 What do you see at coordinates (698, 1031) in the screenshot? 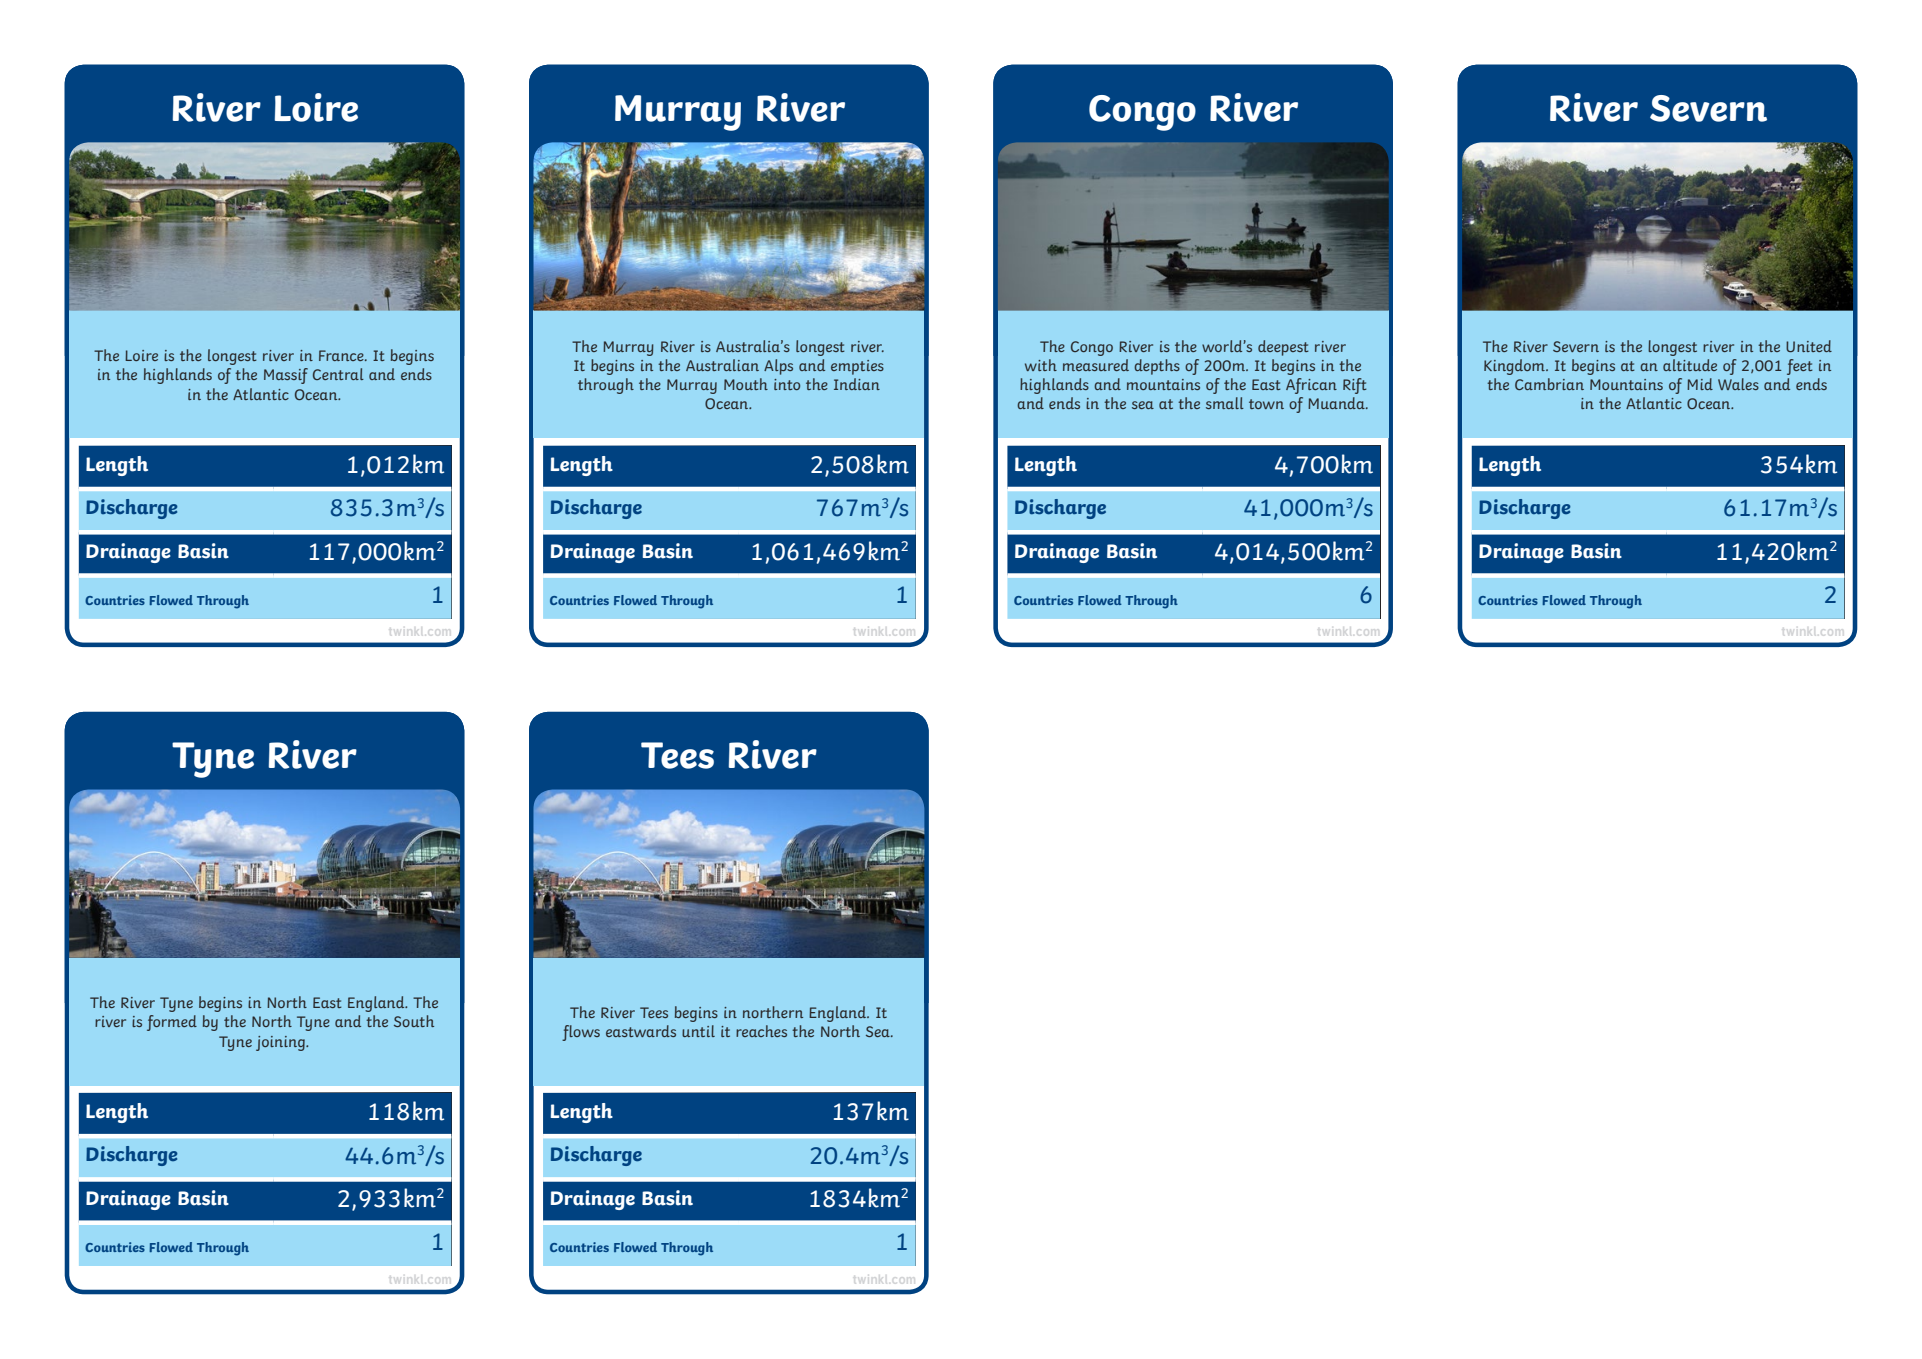
I see `until` at bounding box center [698, 1031].
